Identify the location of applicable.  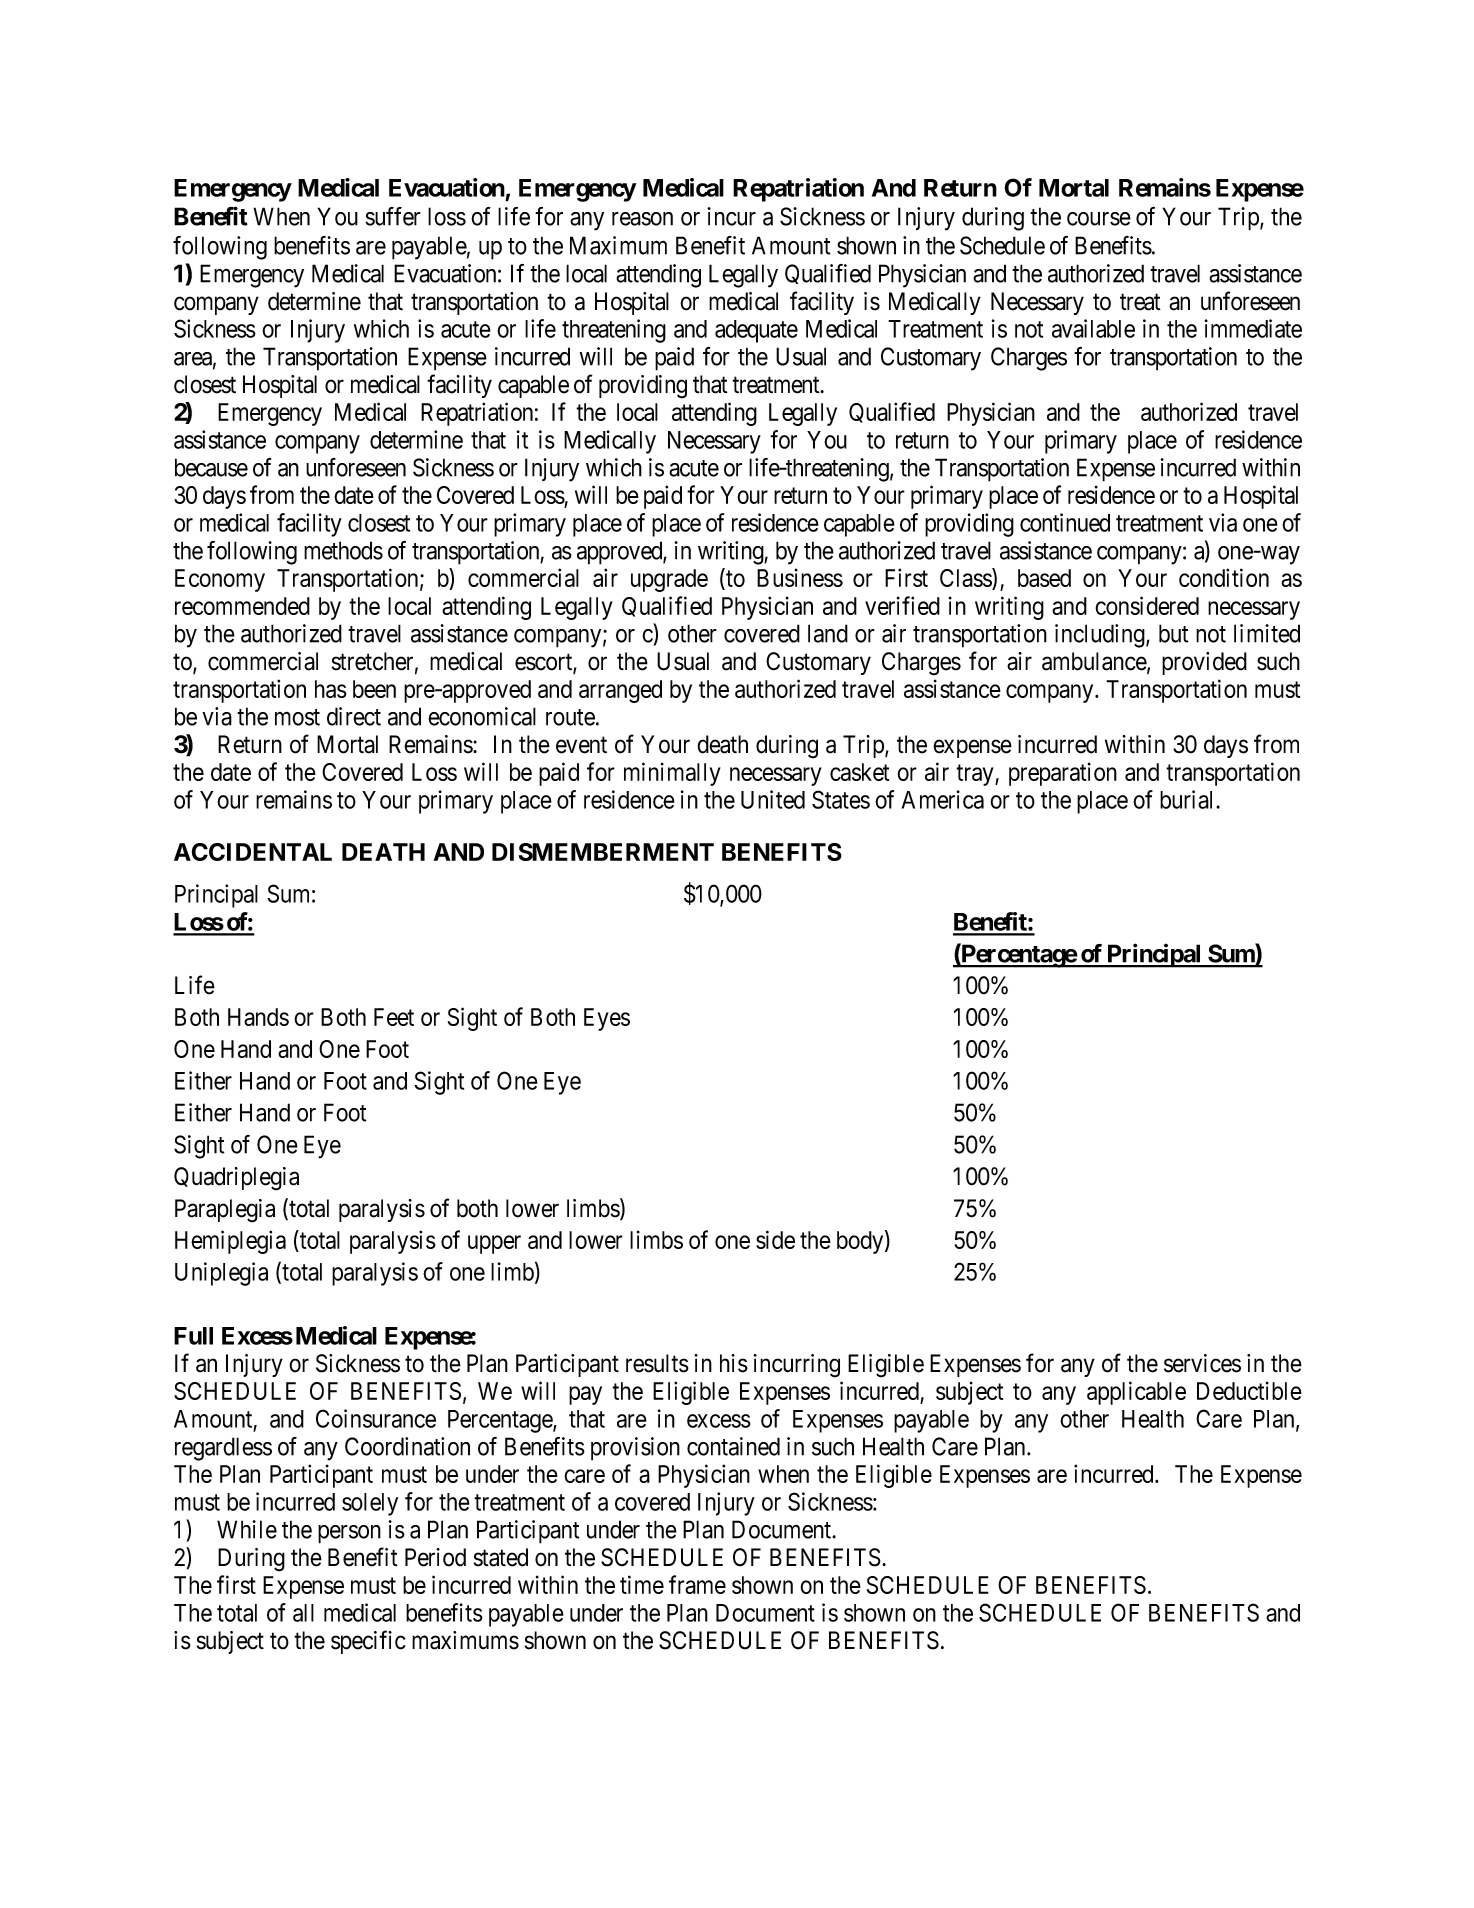
(1136, 1393).
